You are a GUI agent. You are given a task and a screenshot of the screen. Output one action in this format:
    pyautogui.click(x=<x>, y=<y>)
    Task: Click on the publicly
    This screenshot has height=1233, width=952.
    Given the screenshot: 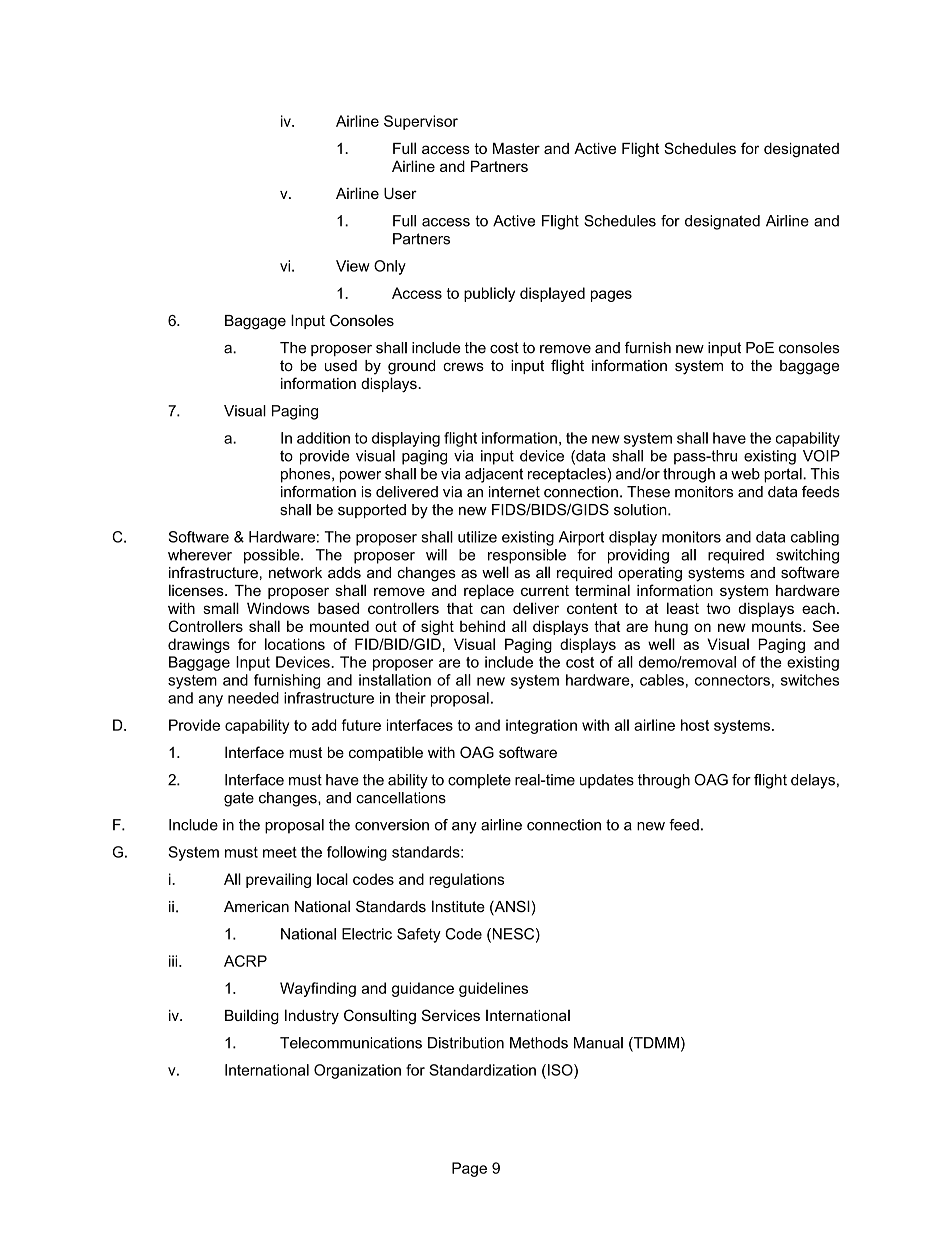 What is the action you would take?
    pyautogui.click(x=489, y=294)
